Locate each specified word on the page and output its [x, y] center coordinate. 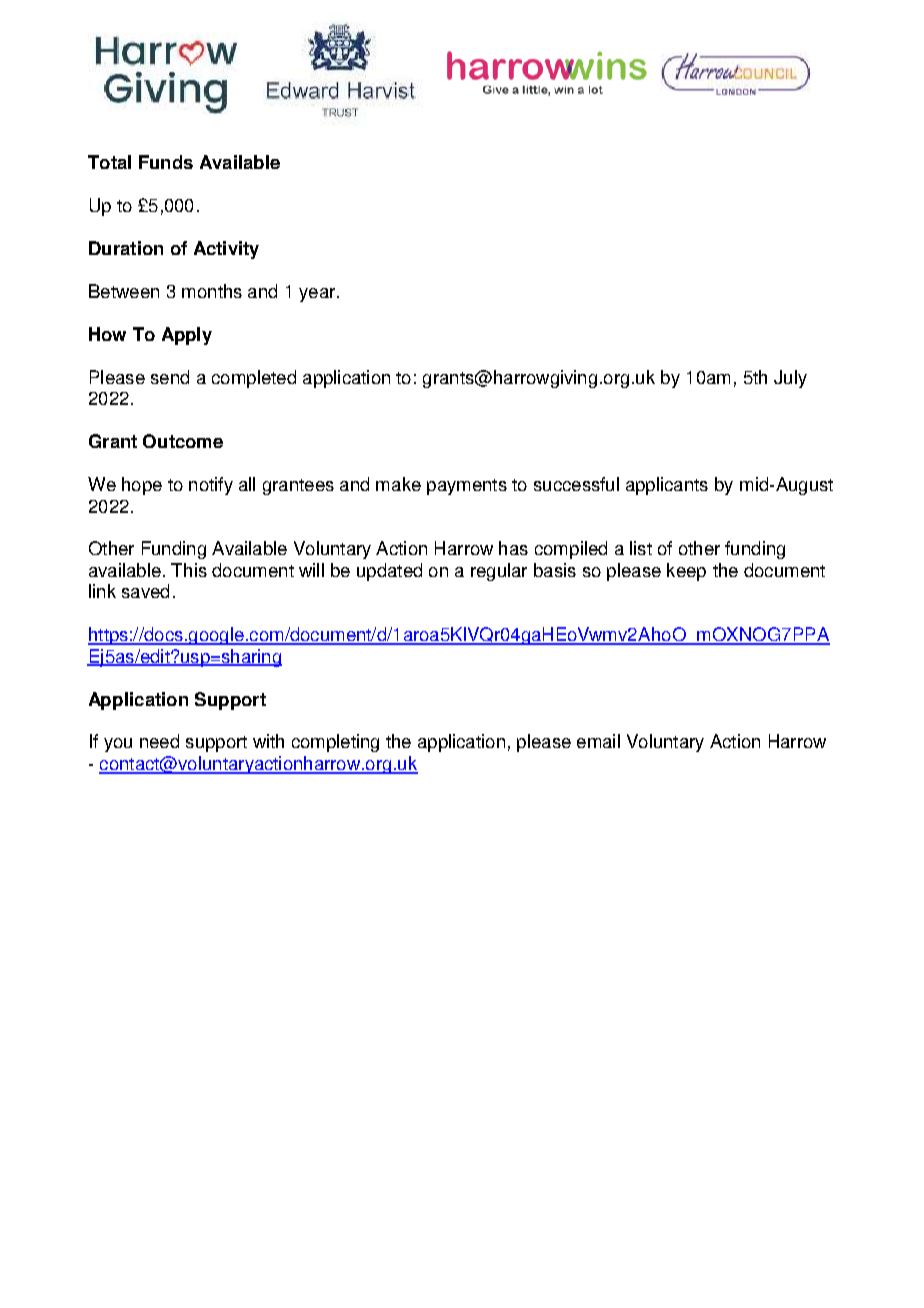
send [170, 377]
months [212, 291]
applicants [667, 486]
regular [499, 572]
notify [211, 486]
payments [467, 487]
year [318, 295]
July [790, 379]
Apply [187, 336]
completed [254, 379]
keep [686, 572]
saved [145, 591]
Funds [166, 162]
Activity [226, 250]
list [641, 548]
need [159, 741]
